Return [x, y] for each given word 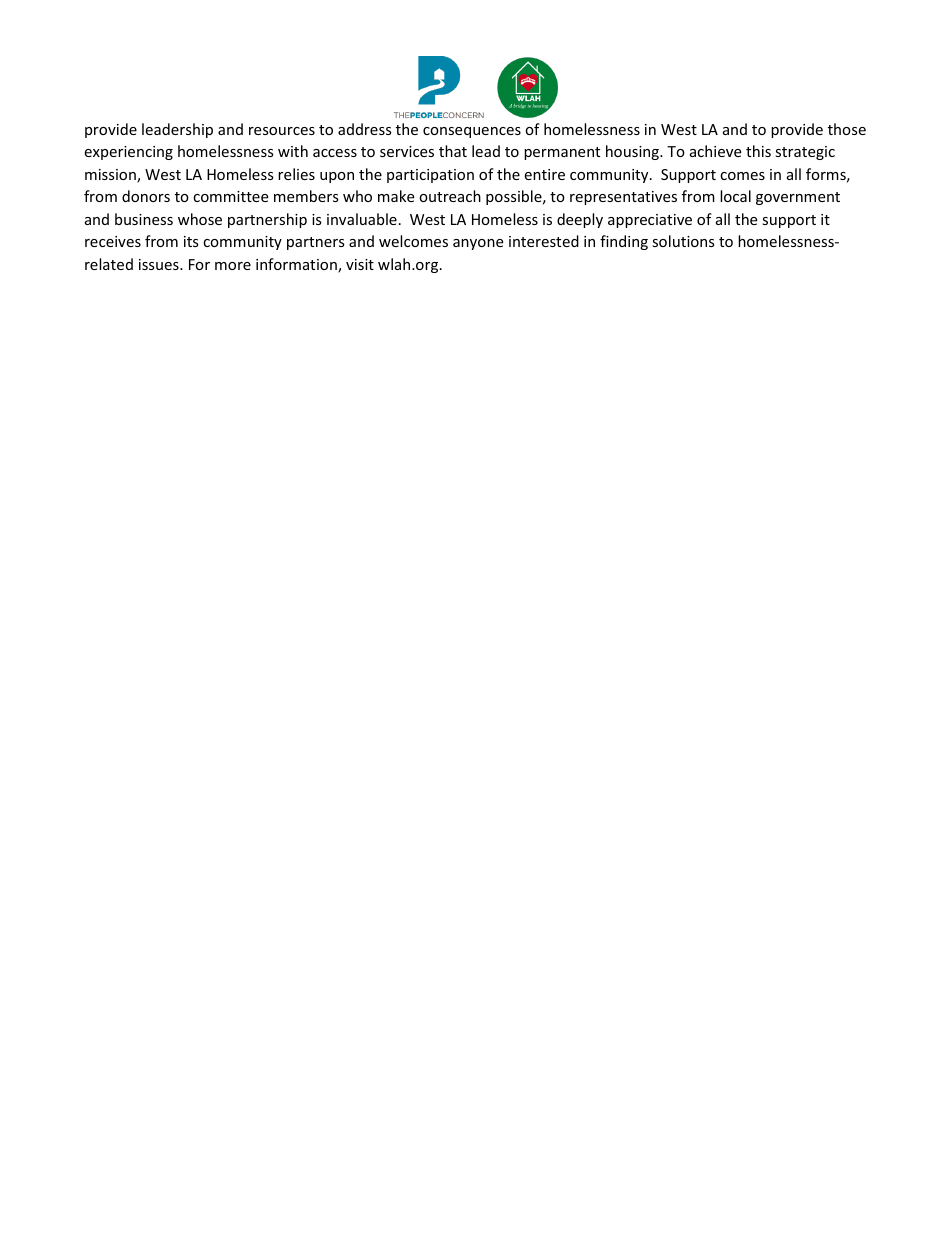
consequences [472, 132]
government [798, 198]
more [233, 266]
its [191, 241]
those [847, 129]
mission [111, 176]
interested [544, 241]
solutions [683, 241]
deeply [580, 220]
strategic [805, 153]
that [453, 151]
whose [200, 219]
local [735, 196]
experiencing [128, 153]
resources [282, 131]
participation [430, 176]
